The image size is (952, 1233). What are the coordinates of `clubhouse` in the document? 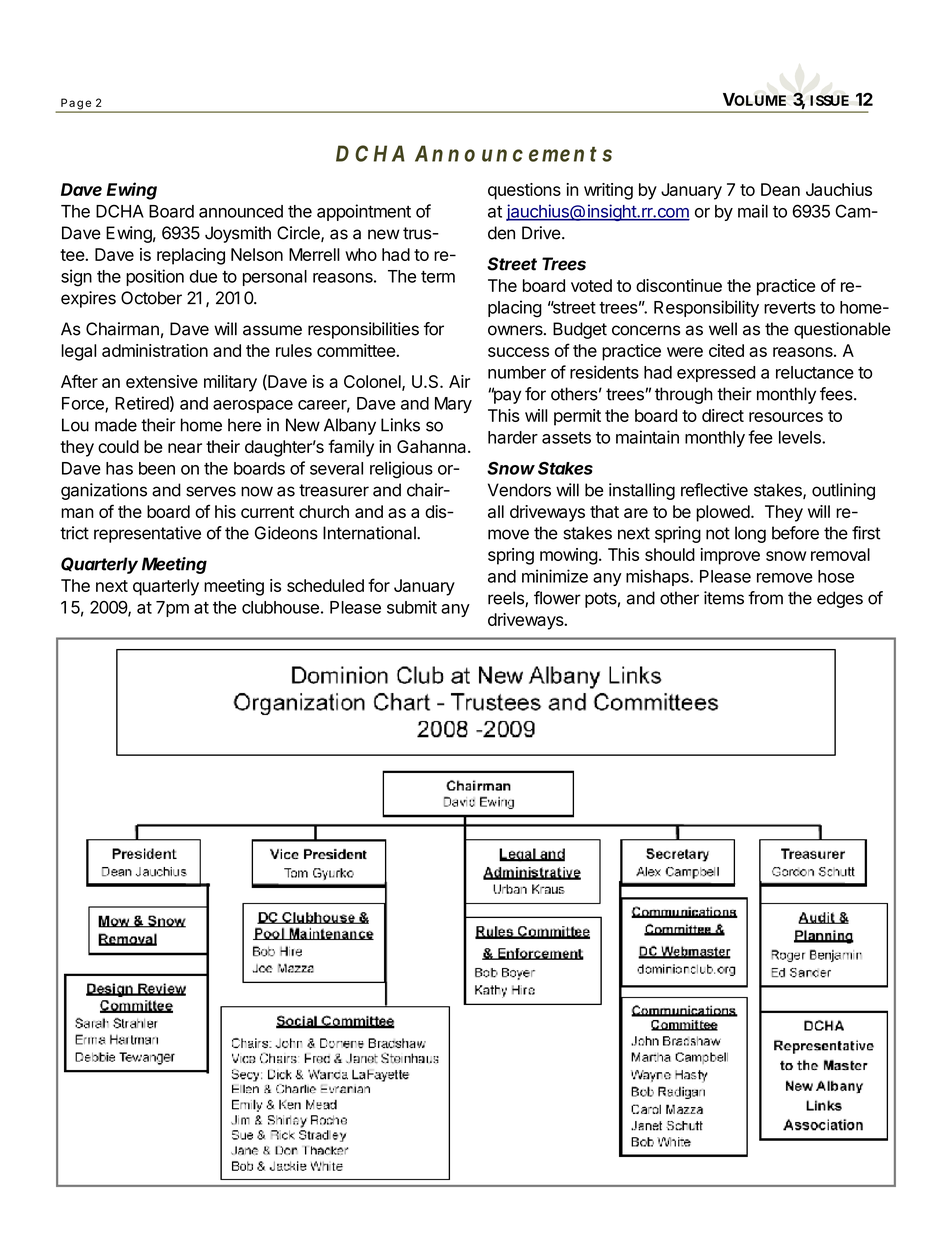 It's located at (280, 607).
